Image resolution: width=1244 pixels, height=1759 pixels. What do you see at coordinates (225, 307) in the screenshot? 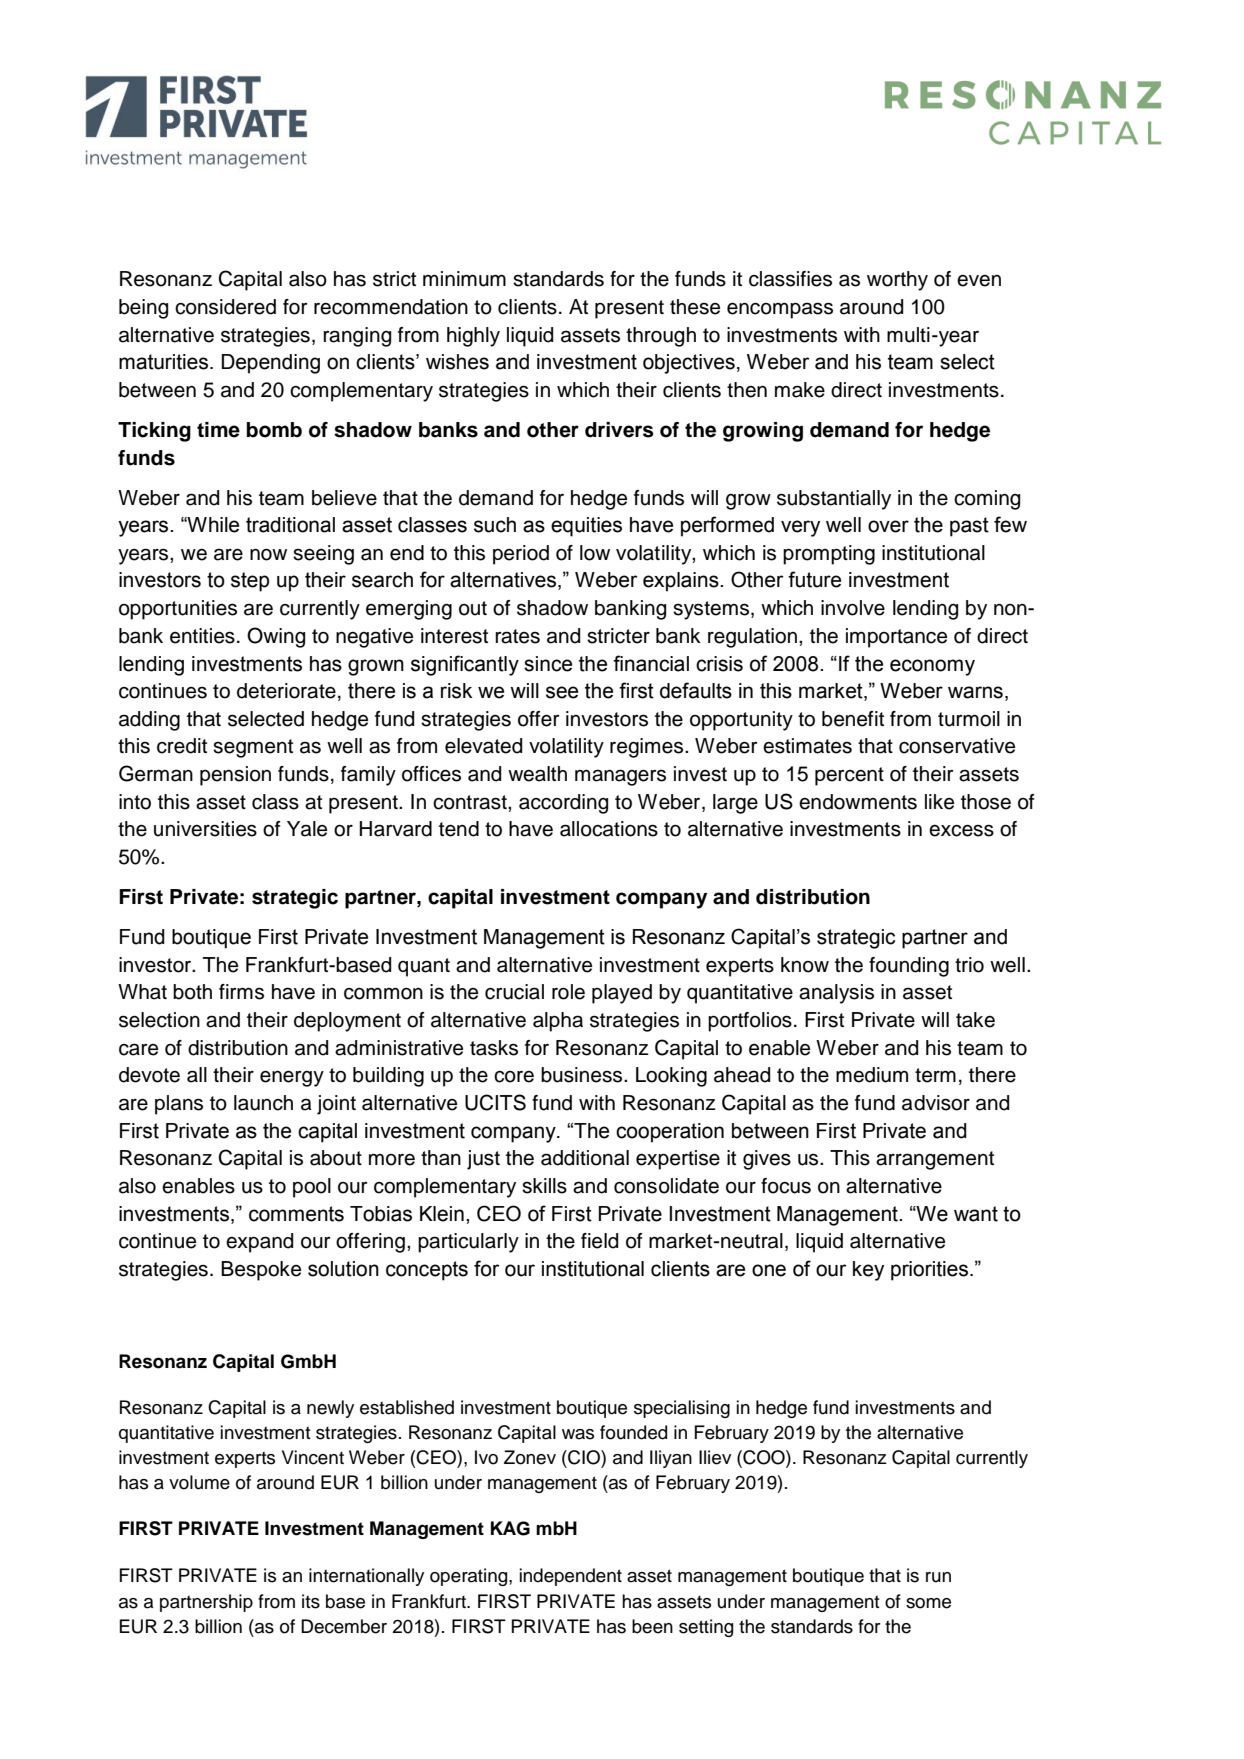
I see `considered` at bounding box center [225, 307].
